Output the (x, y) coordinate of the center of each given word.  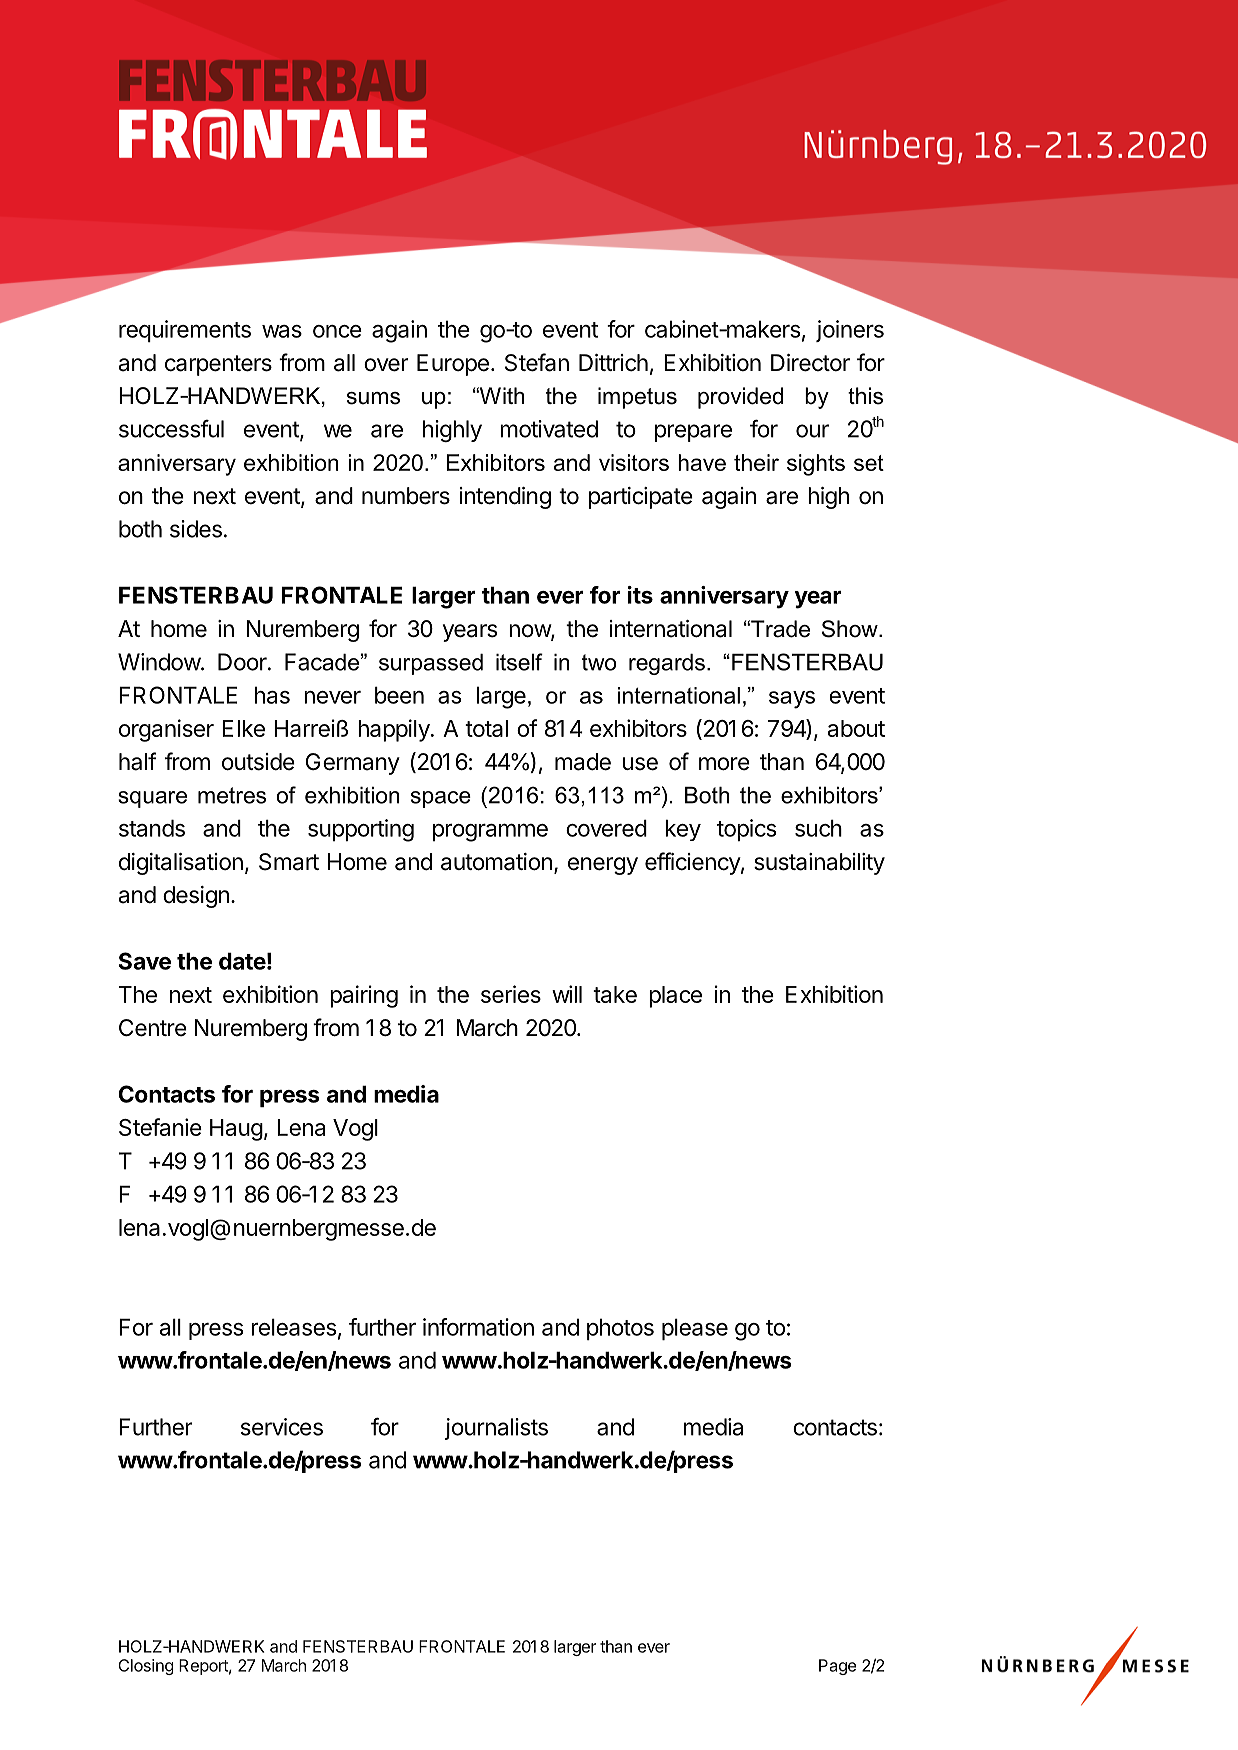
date (242, 961)
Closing (146, 1667)
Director (810, 363)
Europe (453, 365)
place (675, 997)
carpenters (218, 365)
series (511, 994)
